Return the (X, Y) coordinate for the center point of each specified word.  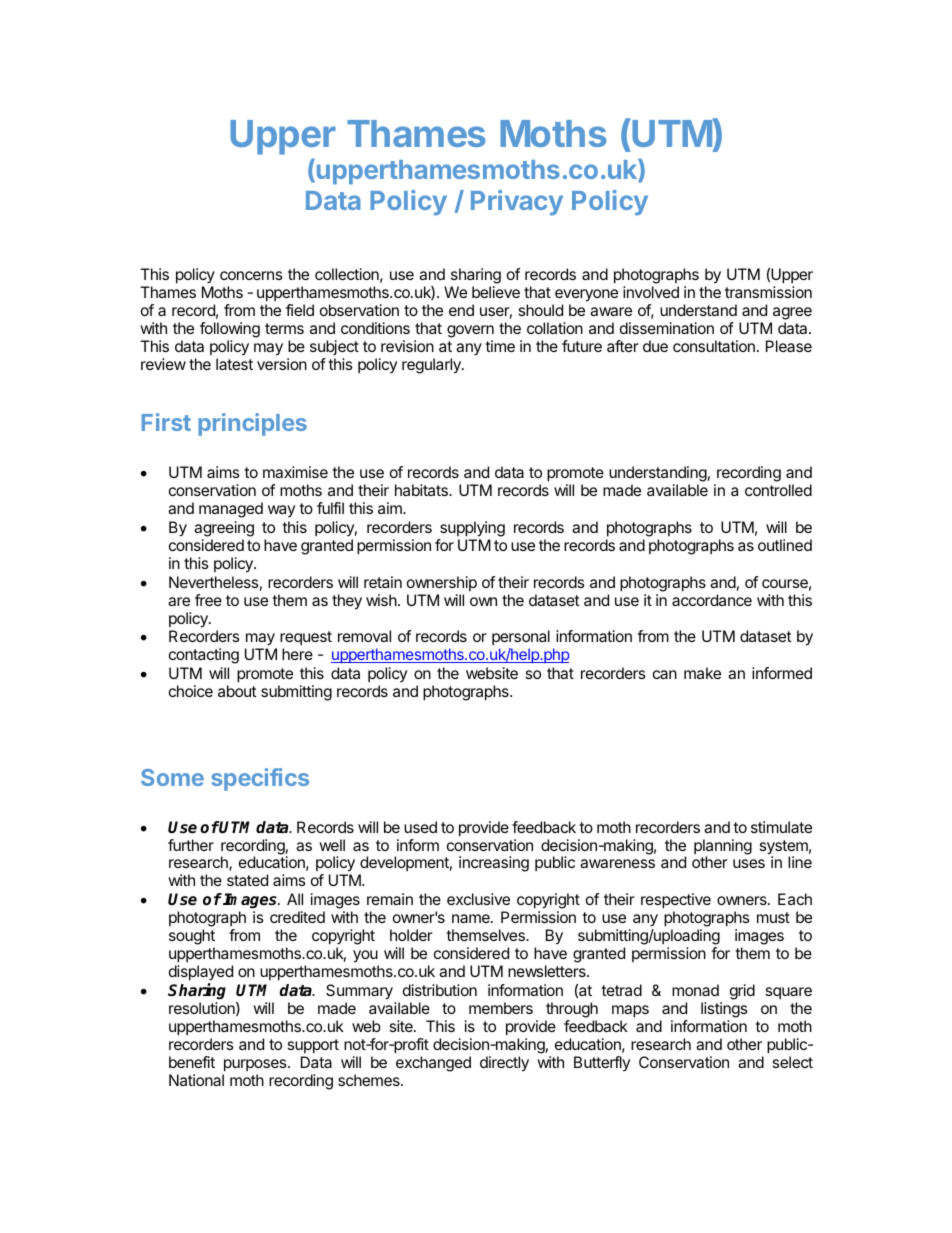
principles (252, 424)
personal (521, 639)
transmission (768, 292)
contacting (204, 656)
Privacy (517, 203)
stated (247, 880)
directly (504, 1064)
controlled (778, 490)
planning (723, 848)
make (702, 673)
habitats (422, 490)
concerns (251, 275)
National (196, 1080)
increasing (494, 864)
